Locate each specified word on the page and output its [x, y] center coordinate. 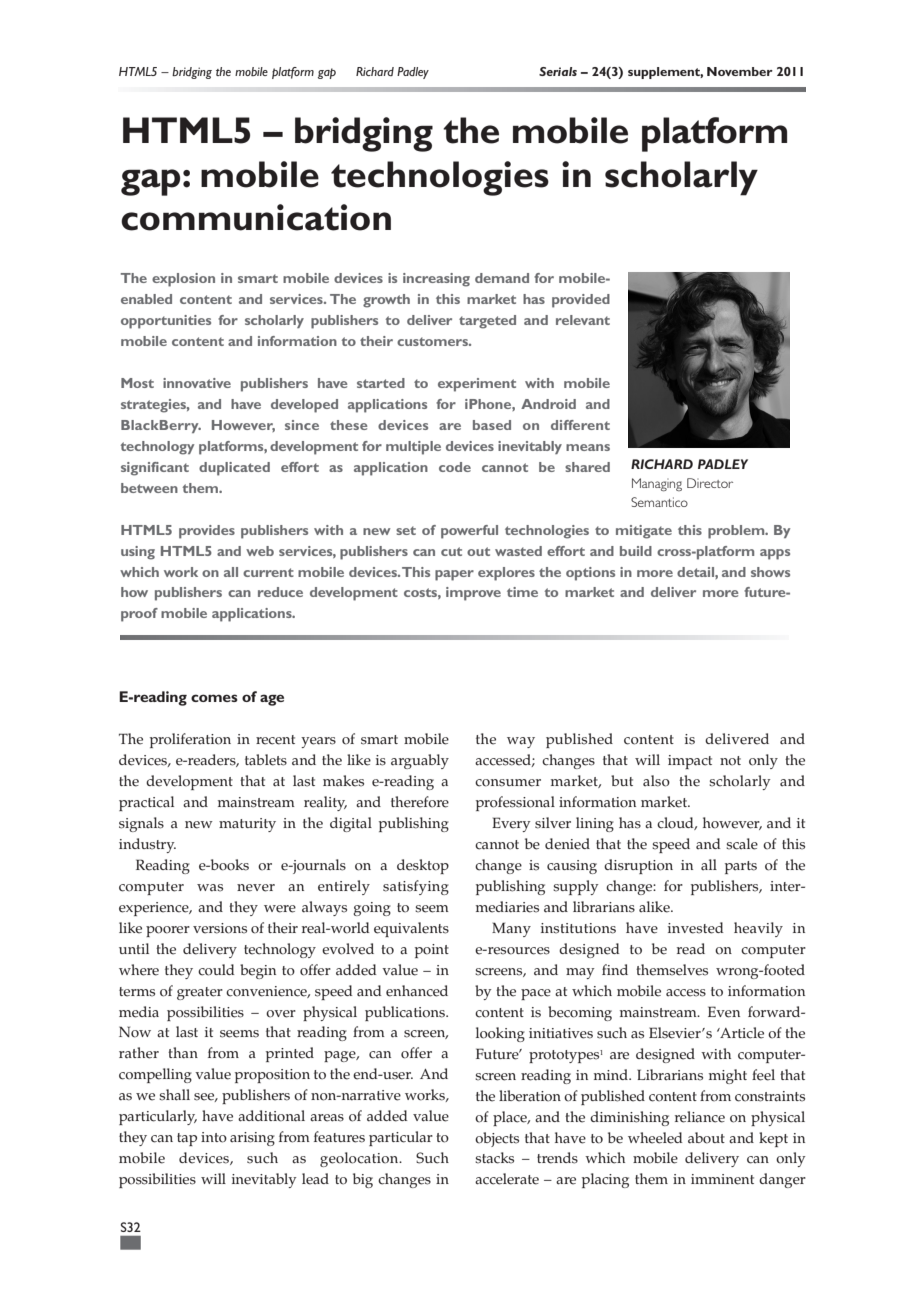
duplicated [234, 469]
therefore [420, 802]
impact [690, 762]
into [214, 1137]
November [740, 71]
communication [256, 217]
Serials [558, 71]
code [455, 467]
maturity [247, 825]
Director [710, 483]
